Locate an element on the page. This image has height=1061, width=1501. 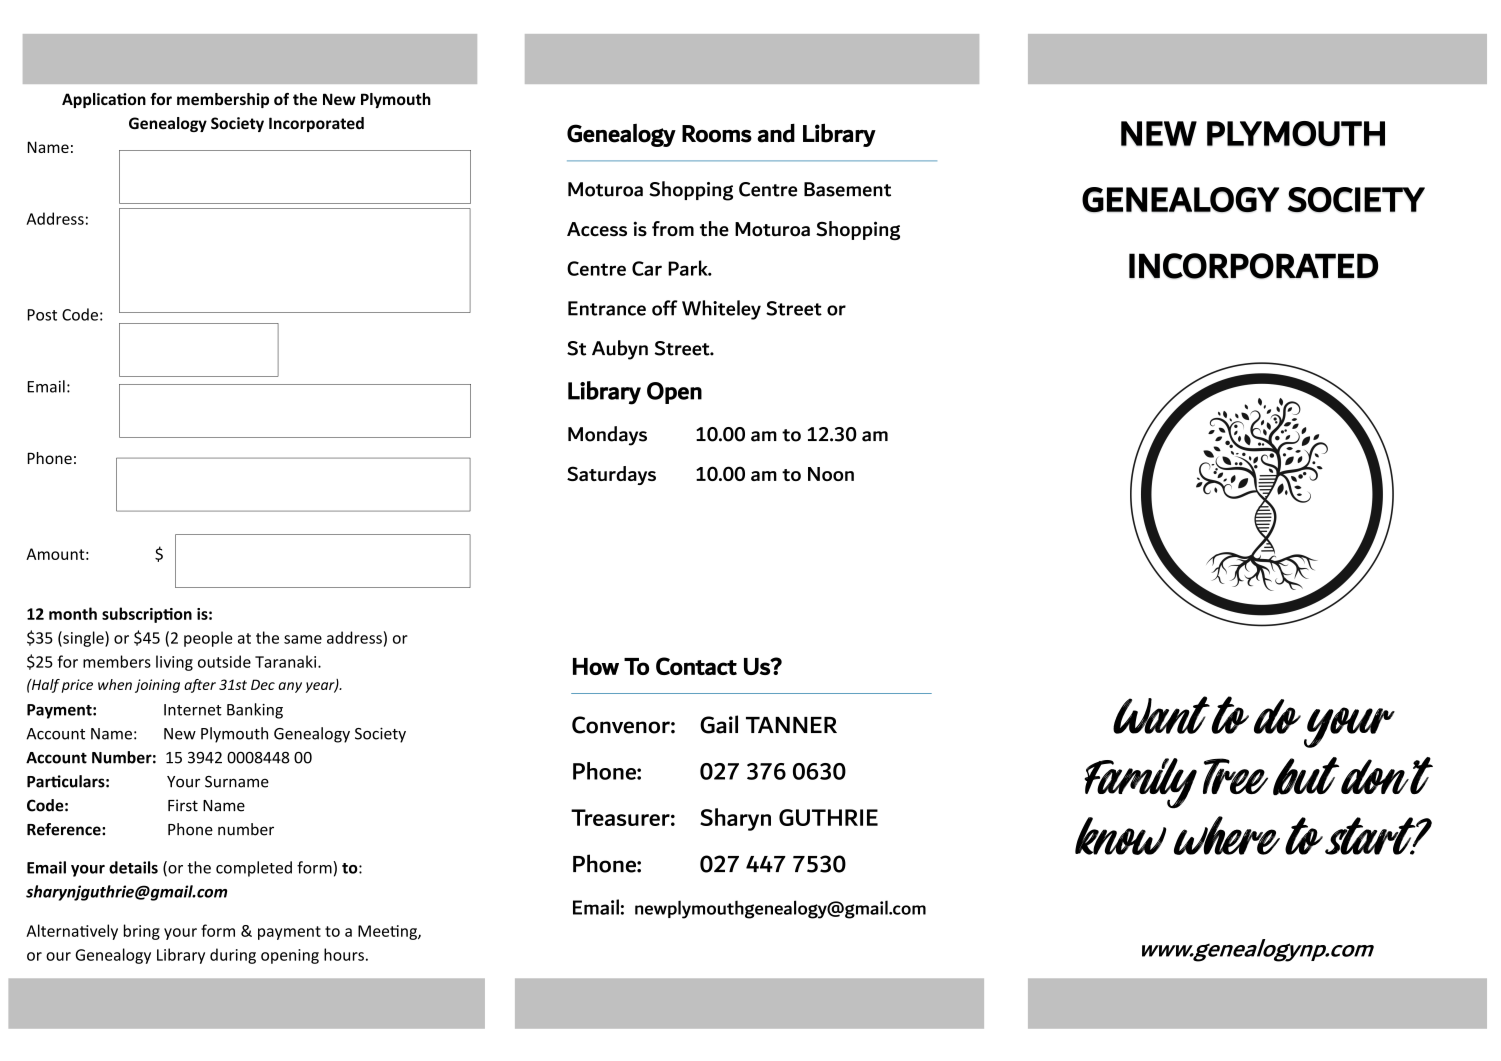
Application is located at coordinates (104, 100).
